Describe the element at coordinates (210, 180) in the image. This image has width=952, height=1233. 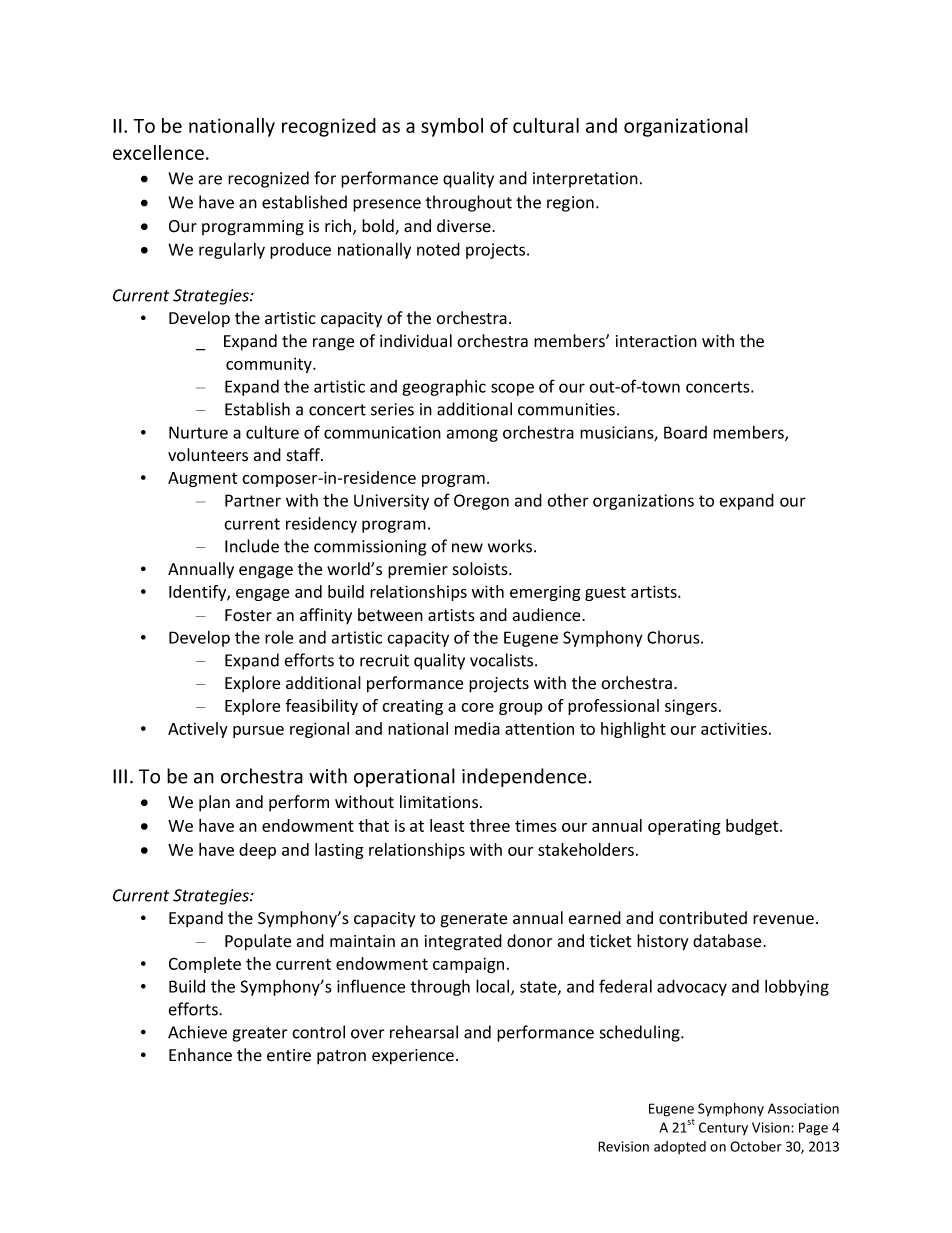
I see `are` at that location.
